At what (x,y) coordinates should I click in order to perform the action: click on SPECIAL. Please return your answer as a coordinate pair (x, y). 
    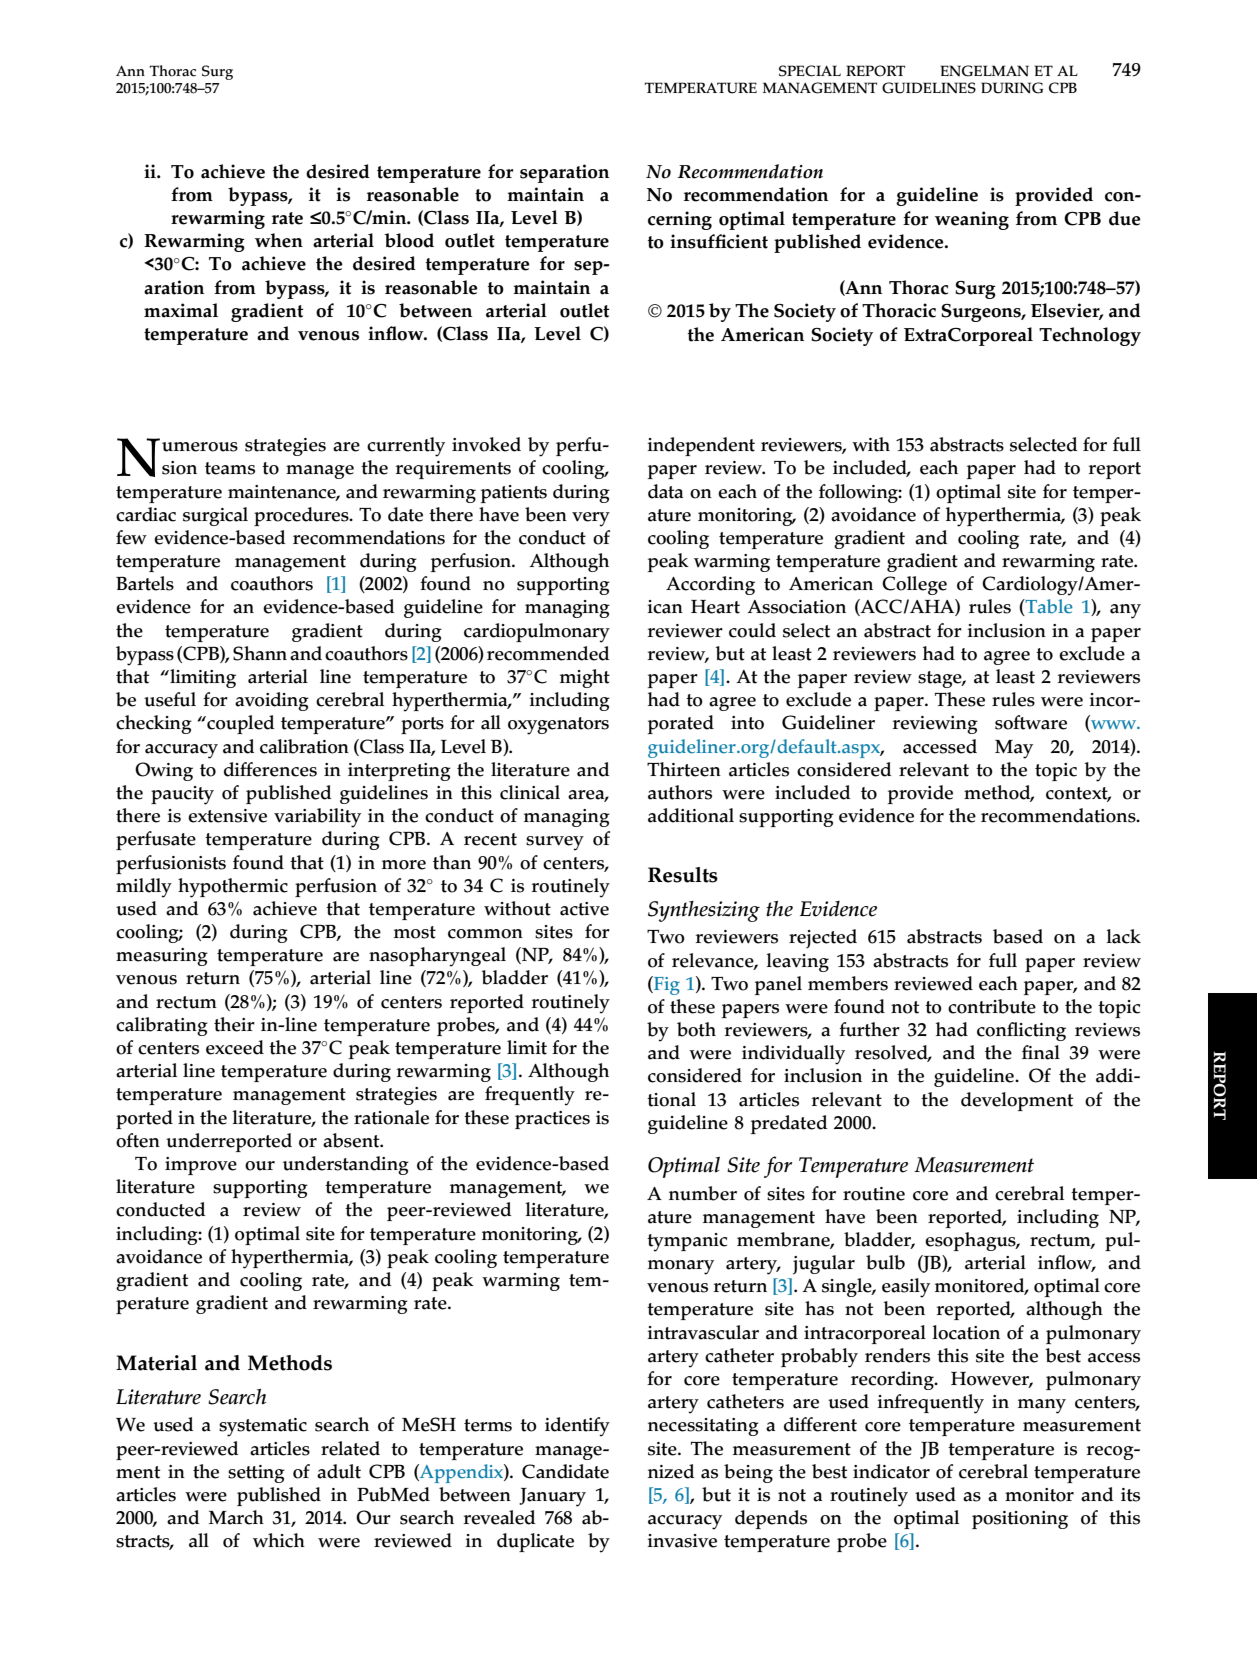
    Looking at the image, I should click on (810, 71).
